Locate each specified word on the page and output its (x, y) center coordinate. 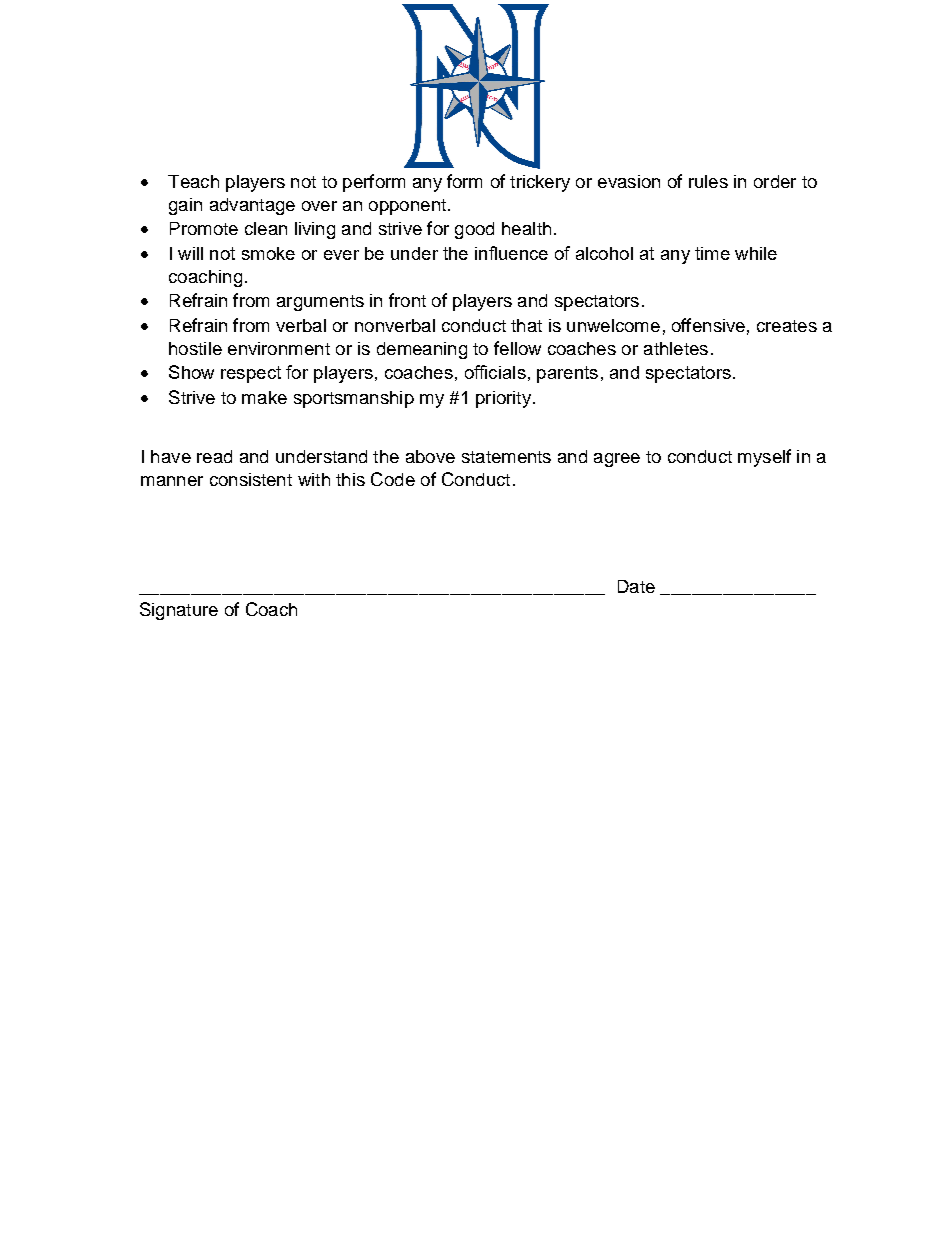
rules (708, 181)
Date (636, 586)
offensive (708, 325)
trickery (540, 183)
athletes (676, 348)
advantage (252, 206)
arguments (320, 303)
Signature (179, 611)
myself (764, 458)
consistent (251, 479)
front (407, 300)
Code (393, 479)
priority (503, 399)
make (264, 397)
